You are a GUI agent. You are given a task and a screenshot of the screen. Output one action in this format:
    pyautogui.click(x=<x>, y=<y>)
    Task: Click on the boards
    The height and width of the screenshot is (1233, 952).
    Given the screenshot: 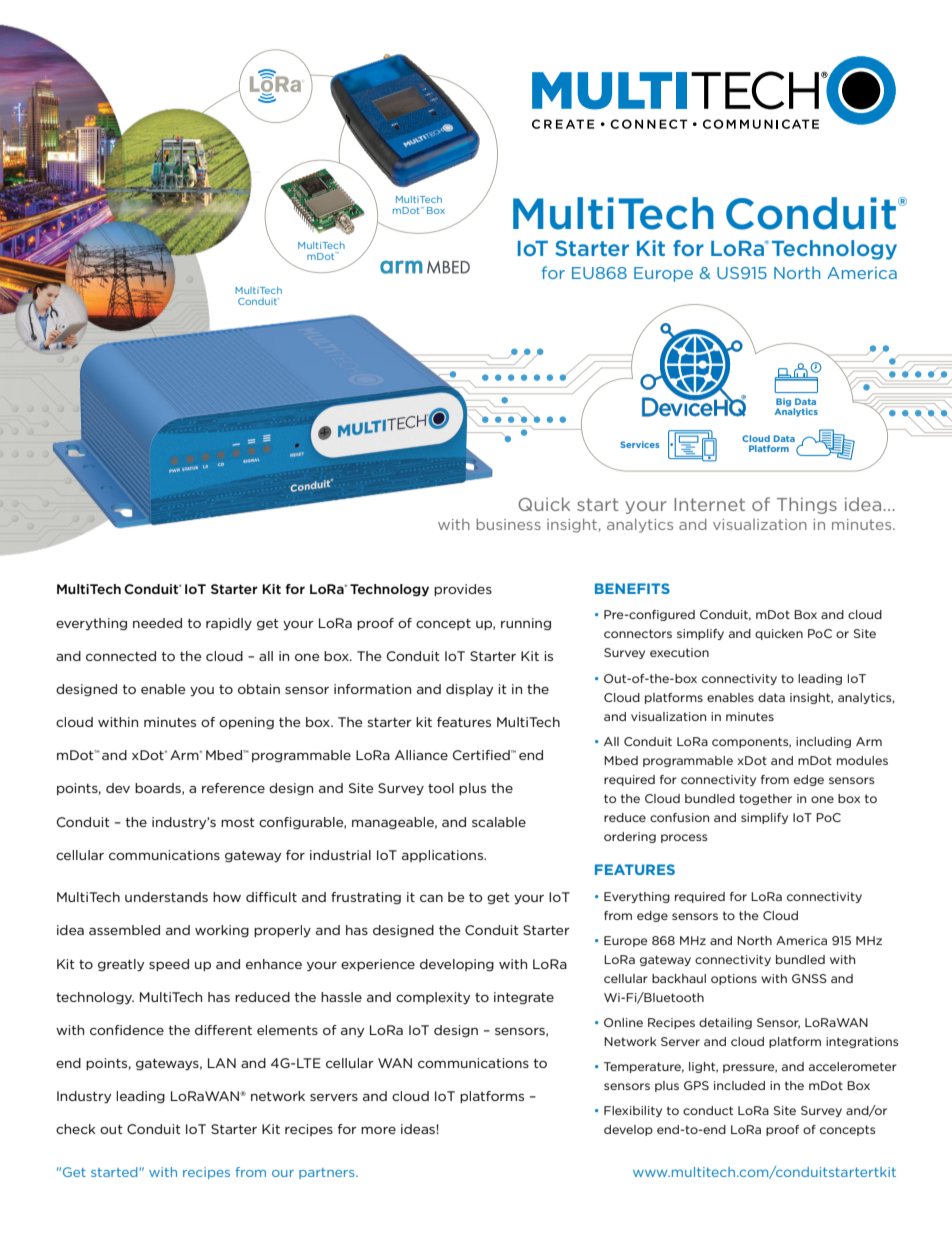 What is the action you would take?
    pyautogui.click(x=159, y=789)
